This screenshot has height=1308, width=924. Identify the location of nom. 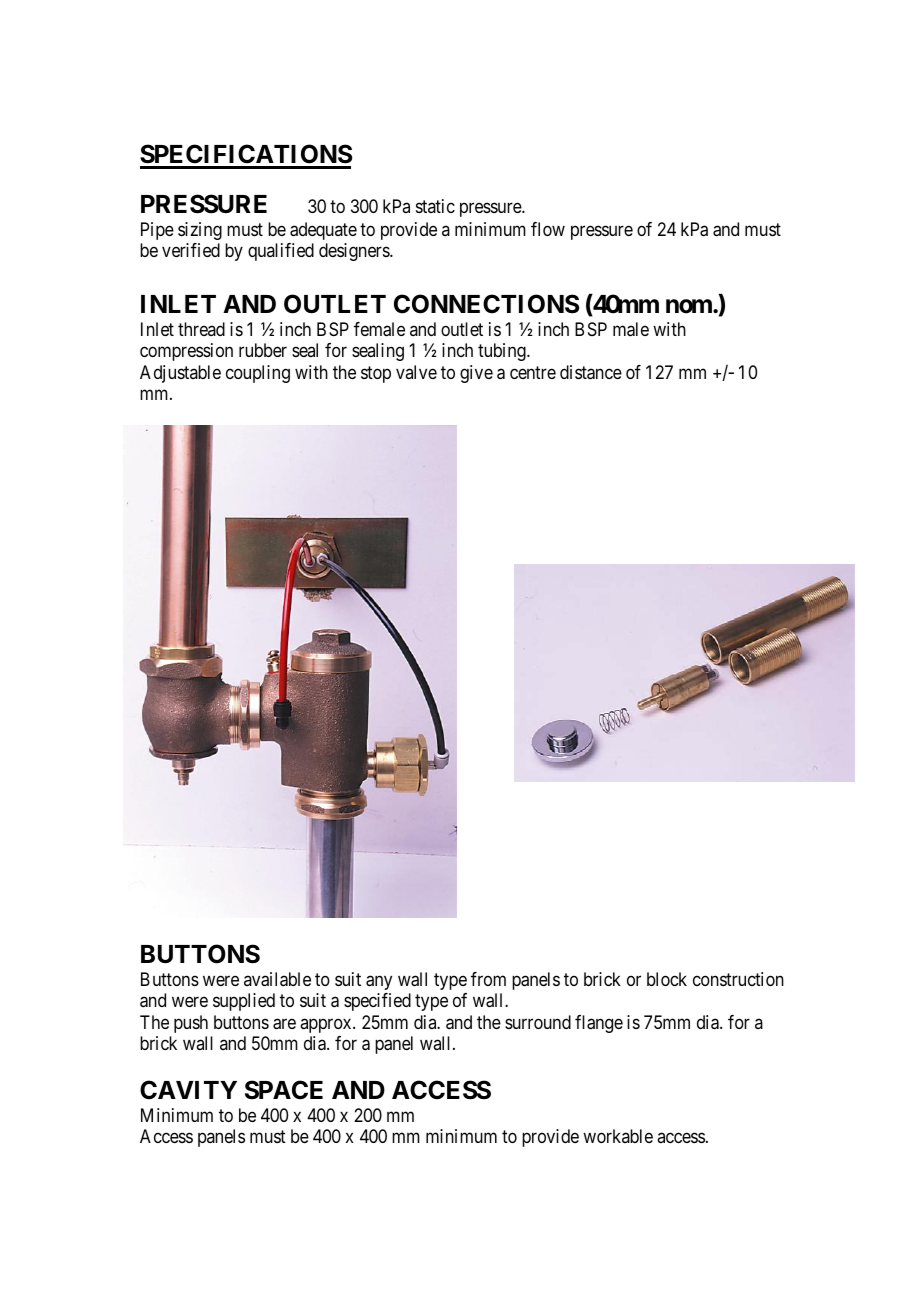
(690, 306).
